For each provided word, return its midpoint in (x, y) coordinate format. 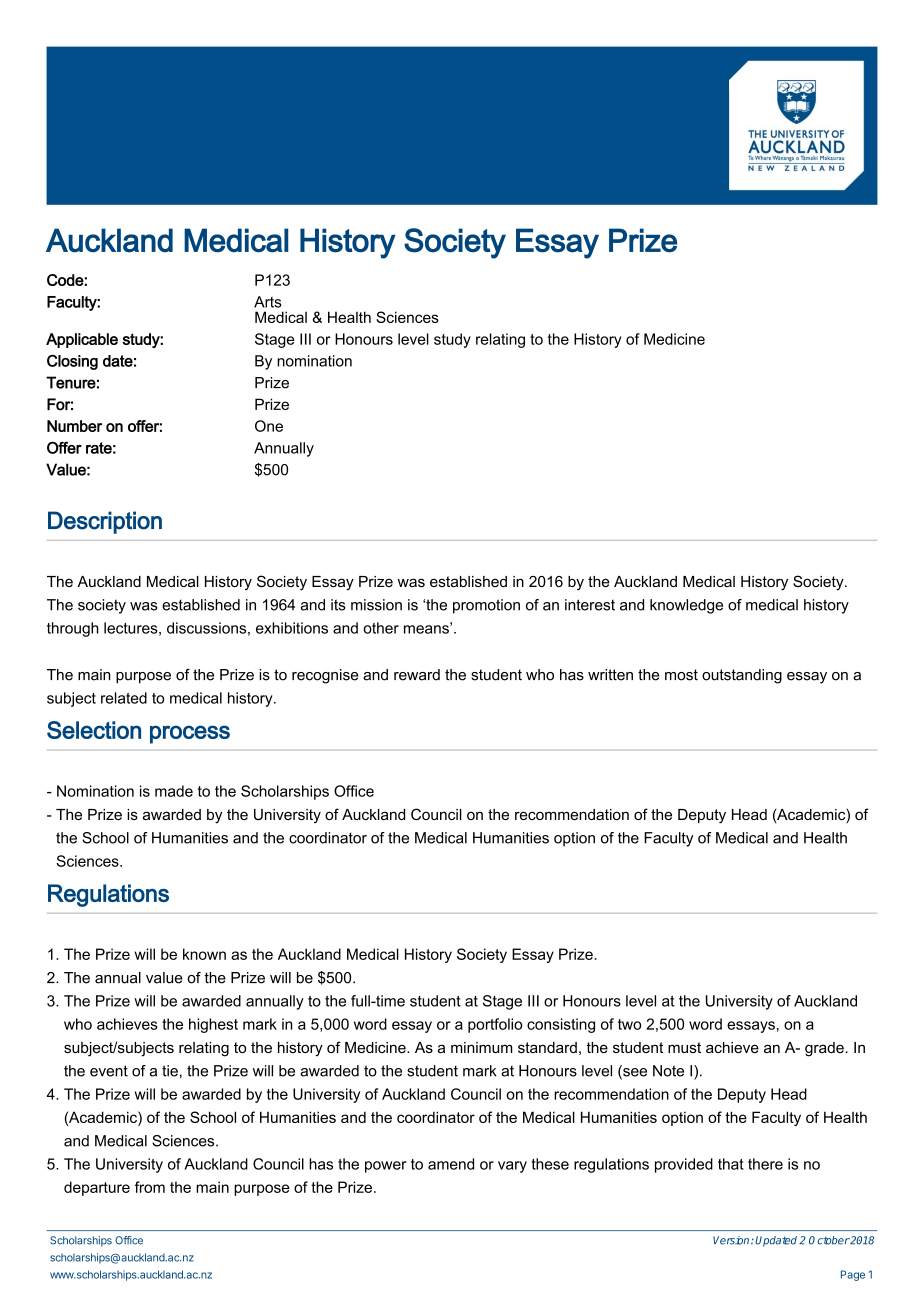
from (150, 1187)
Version (732, 1240)
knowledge (686, 606)
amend (451, 1164)
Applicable (82, 340)
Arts (268, 302)
